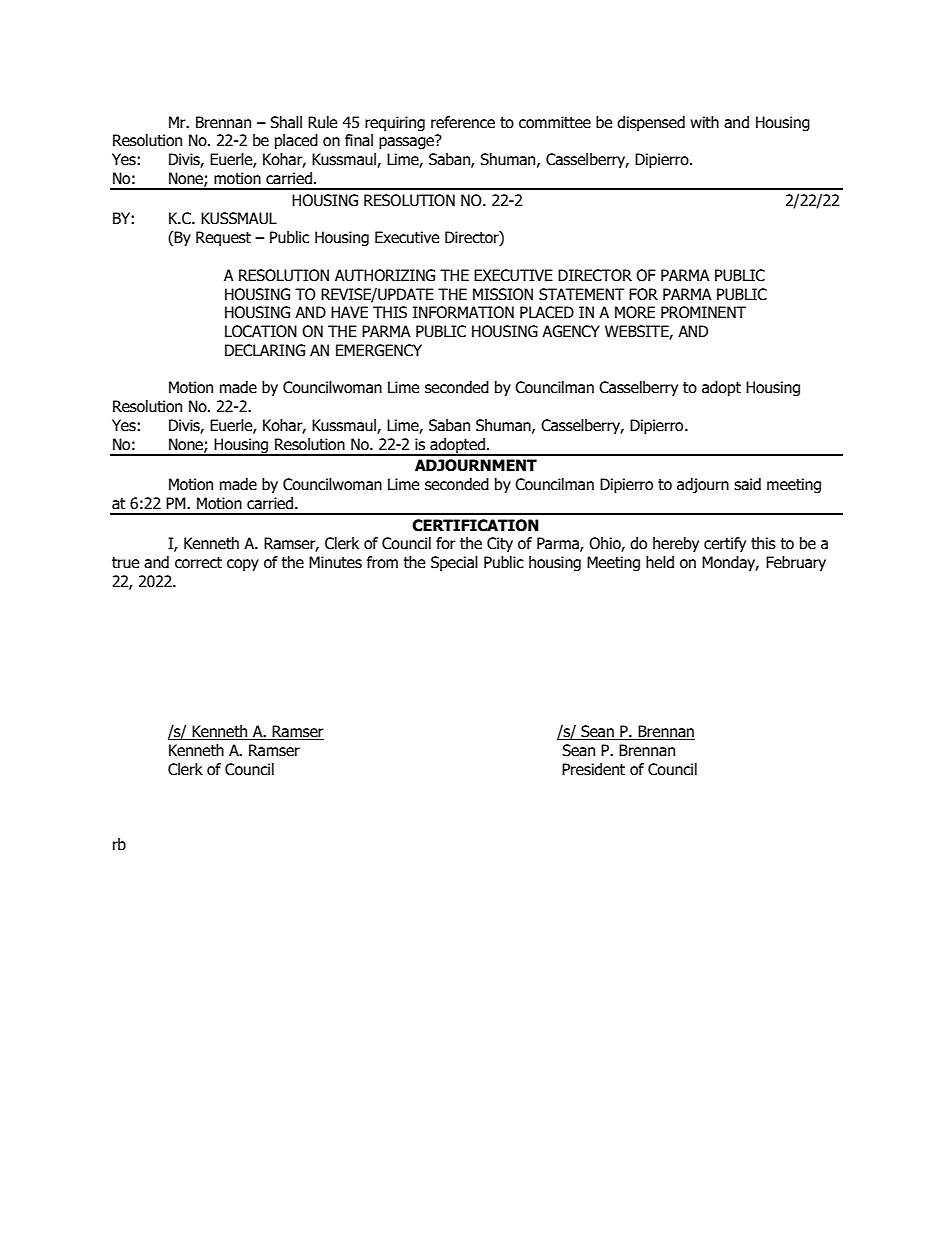 The height and width of the screenshot is (1233, 952). What do you see at coordinates (475, 525) in the screenshot?
I see `CERTIFICATION` at bounding box center [475, 525].
